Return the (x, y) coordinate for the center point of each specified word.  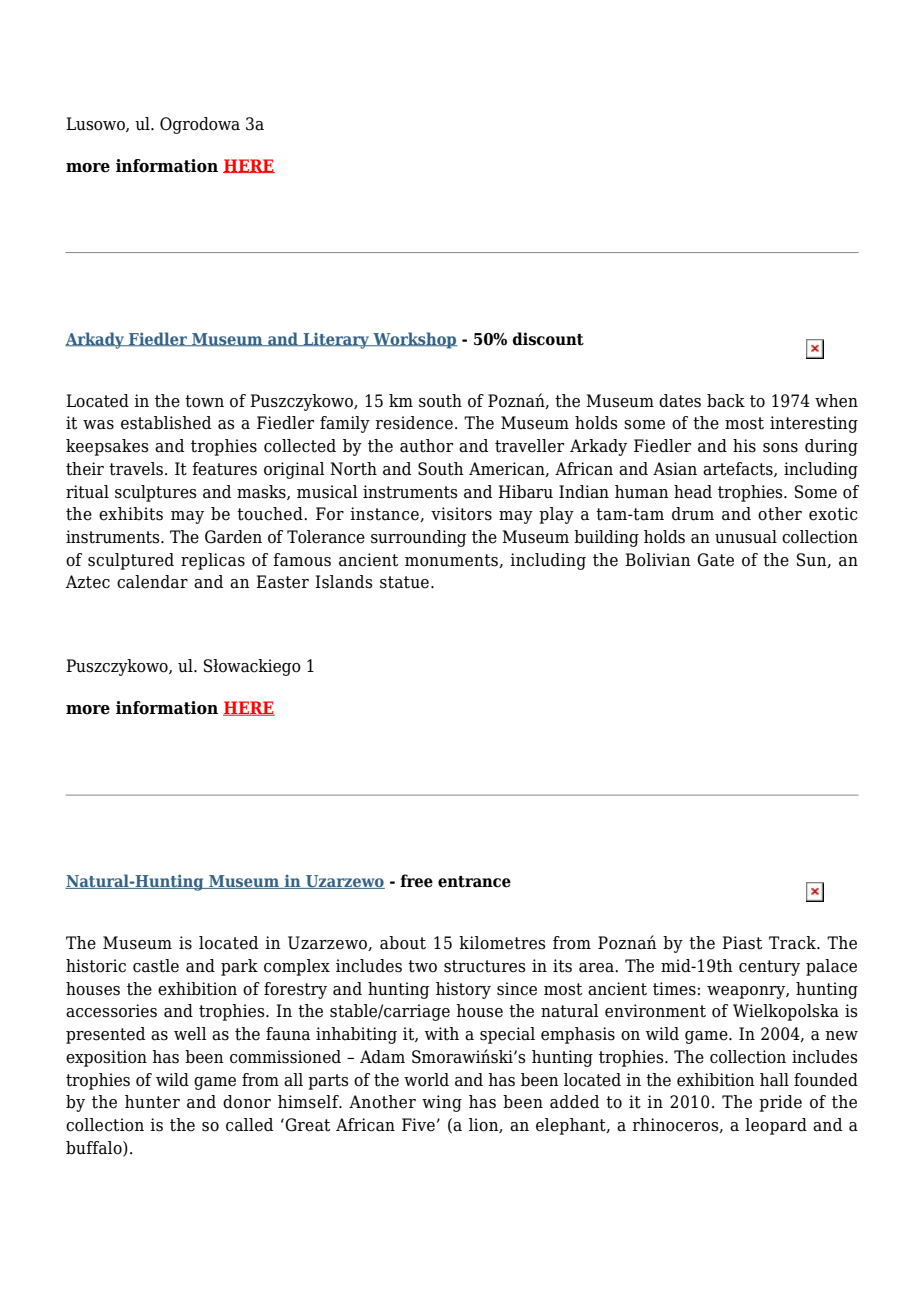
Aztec (88, 582)
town (204, 401)
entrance (474, 882)
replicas (213, 561)
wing (442, 1103)
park (239, 967)
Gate (715, 560)
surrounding (418, 538)
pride (780, 1103)
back (726, 401)
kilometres (502, 943)
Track (793, 943)
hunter (152, 1102)
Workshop (414, 340)
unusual (746, 537)
